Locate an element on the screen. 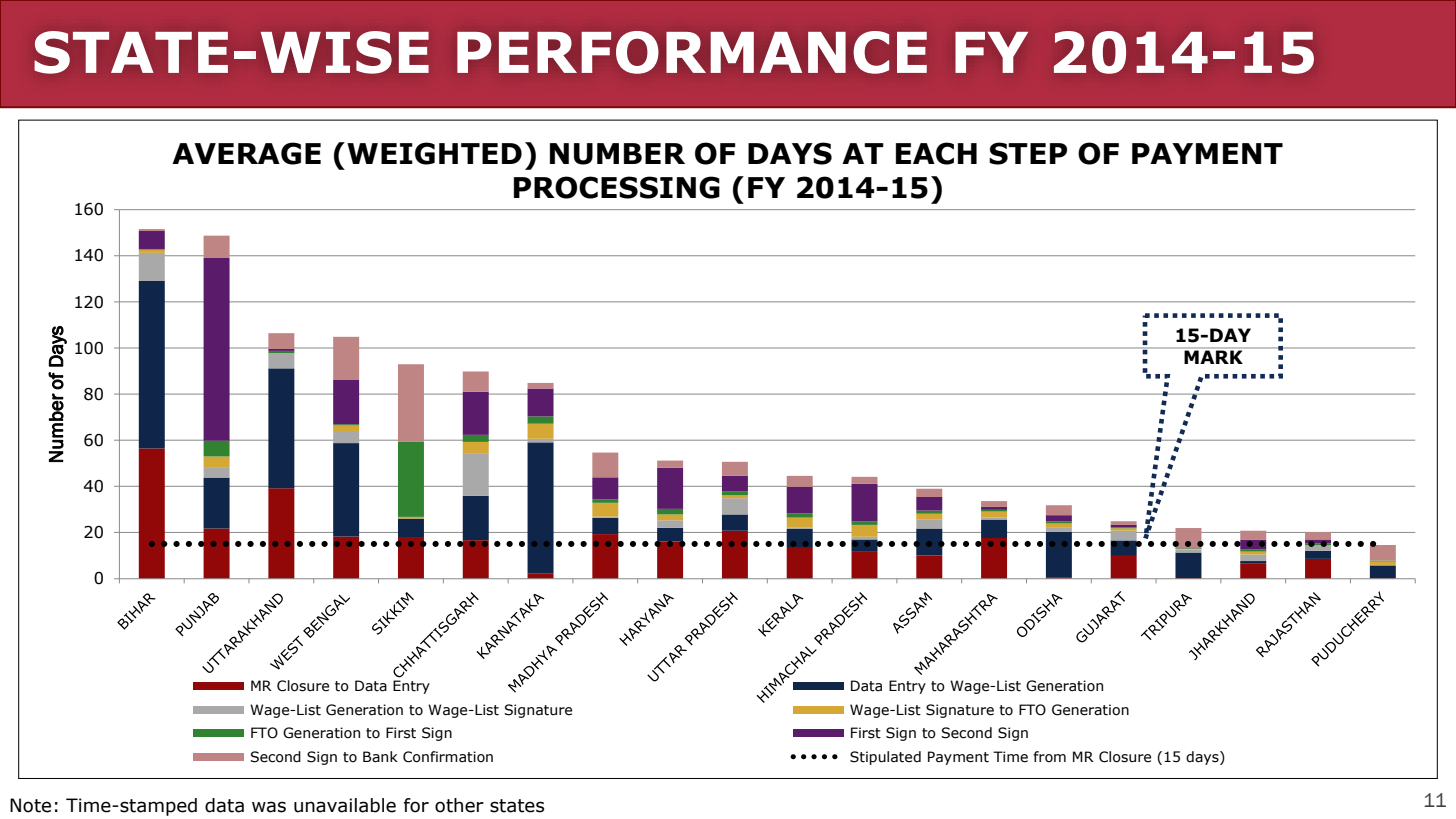 The height and width of the screenshot is (819, 1456). Stipulated is located at coordinates (885, 758).
